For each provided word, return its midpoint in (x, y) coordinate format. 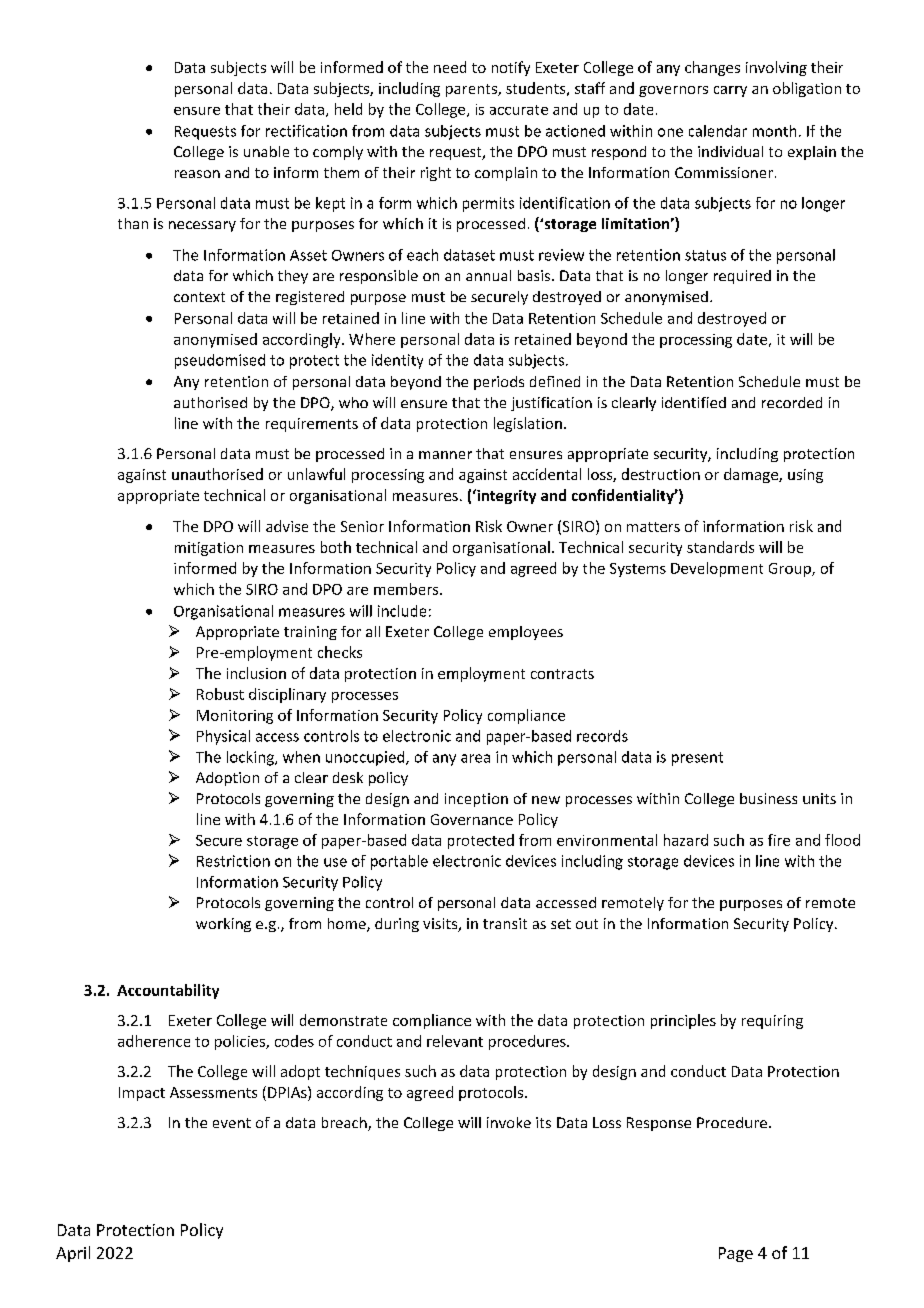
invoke (509, 1122)
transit (505, 923)
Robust (220, 694)
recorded (792, 402)
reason (197, 174)
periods (499, 383)
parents (472, 90)
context (199, 297)
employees (526, 633)
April (73, 1254)
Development (717, 569)
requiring (772, 1022)
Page (736, 1254)
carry (730, 91)
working (223, 925)
